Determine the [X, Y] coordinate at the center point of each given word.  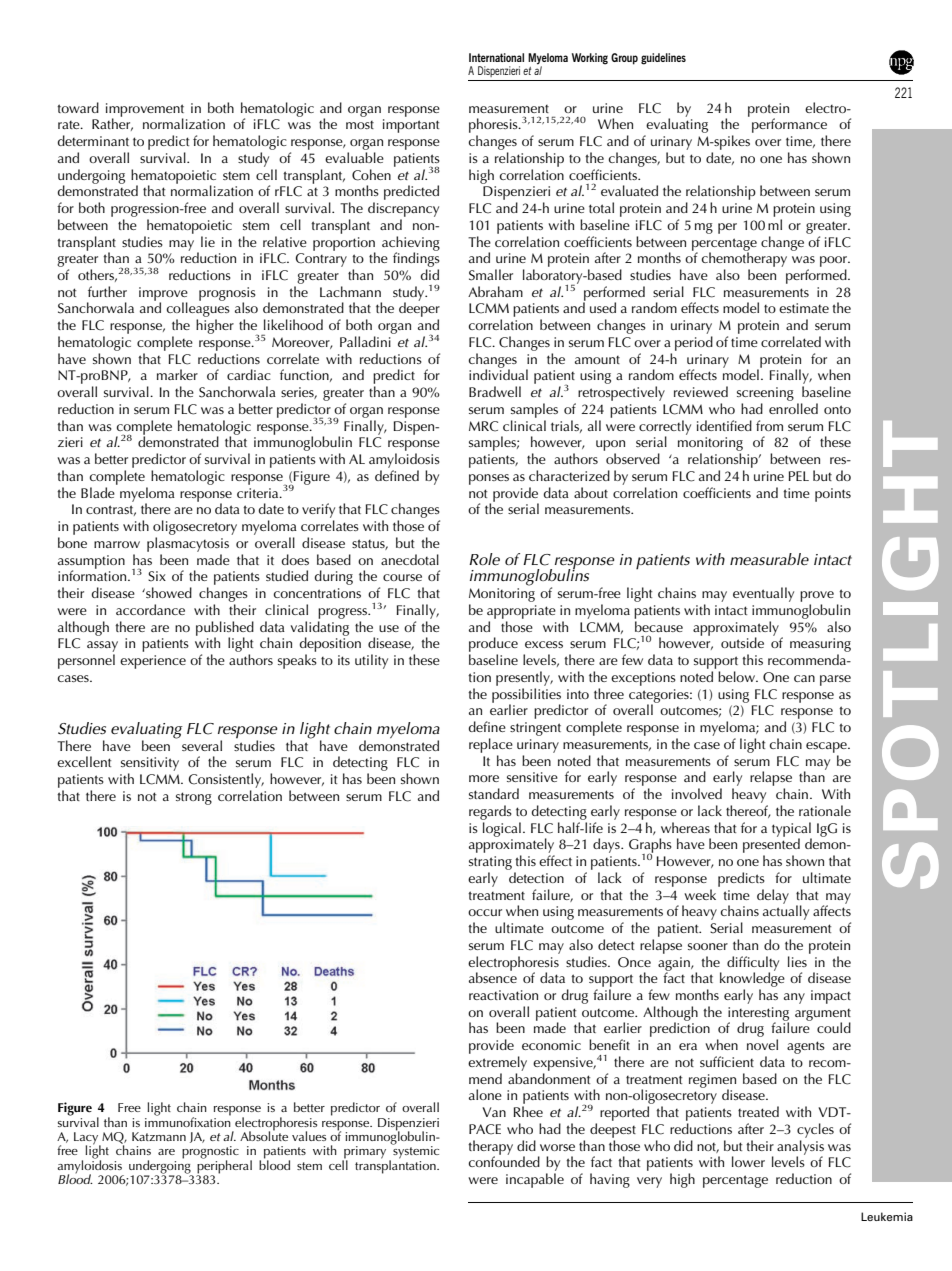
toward [78, 107]
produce [493, 646]
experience [153, 662]
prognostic [210, 1153]
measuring [820, 646]
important [411, 126]
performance [789, 125]
